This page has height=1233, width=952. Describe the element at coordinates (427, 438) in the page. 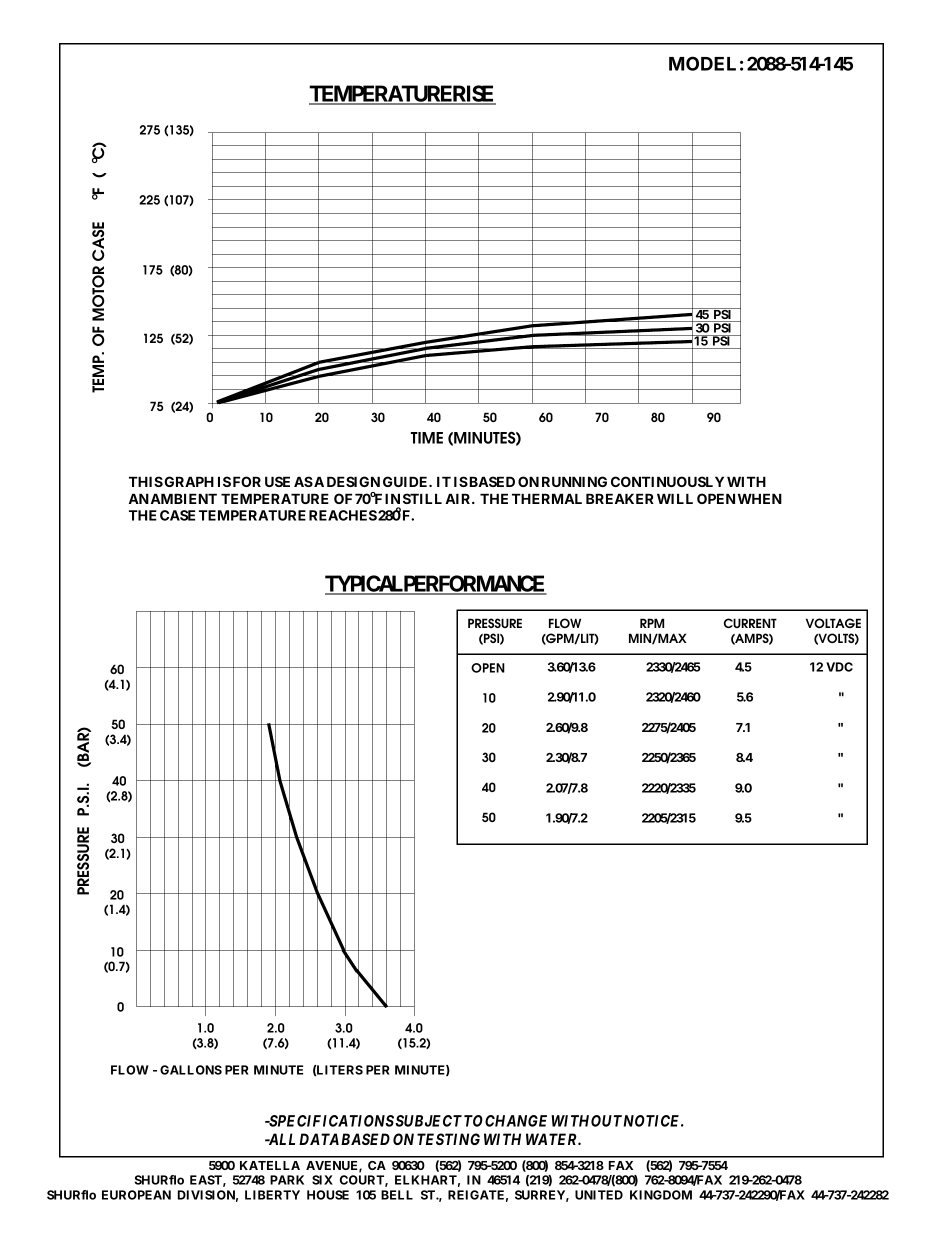

I see `TIME` at that location.
